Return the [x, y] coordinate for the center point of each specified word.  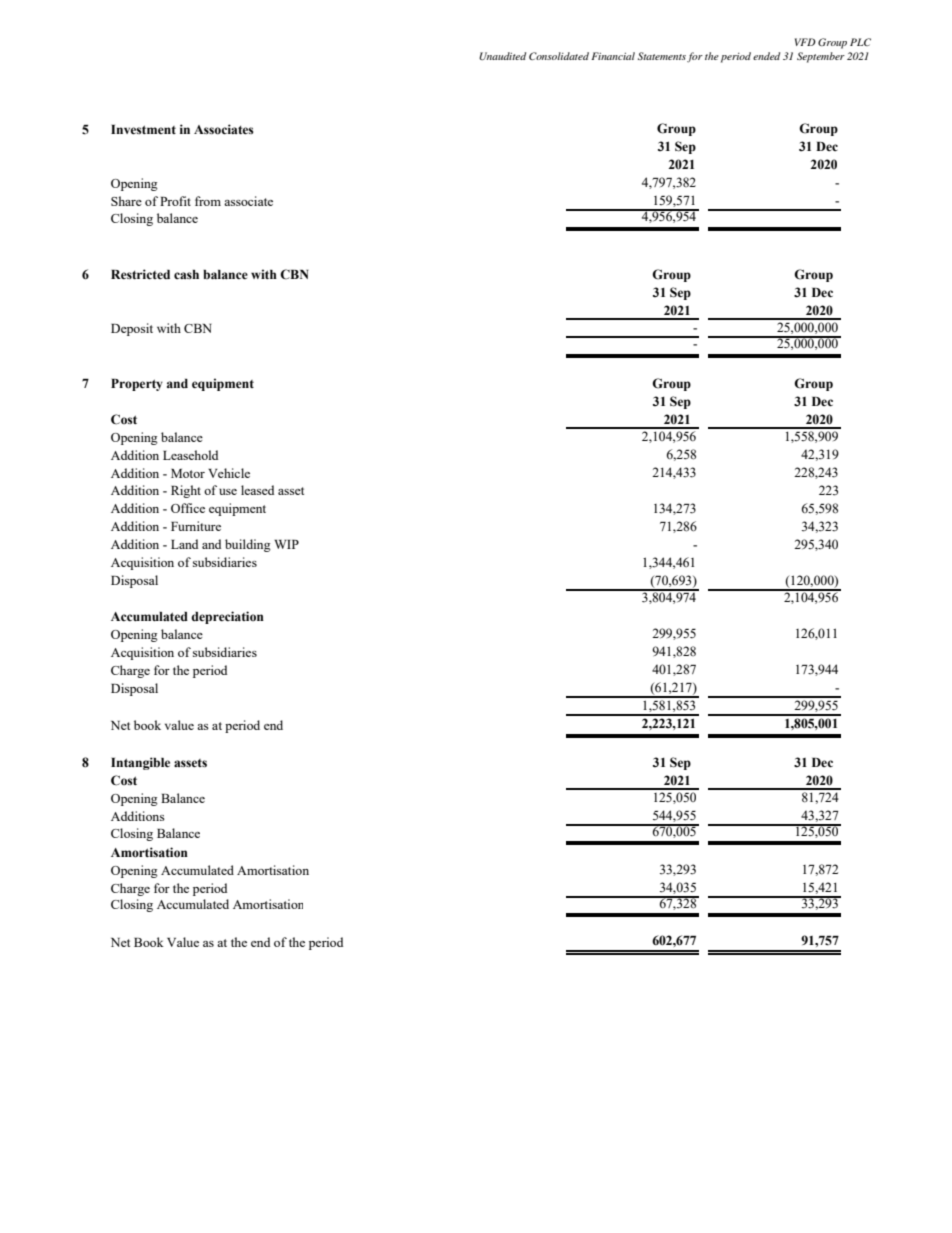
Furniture [196, 526]
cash [186, 274]
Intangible [140, 763]
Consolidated [559, 56]
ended [766, 56]
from [208, 201]
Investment [143, 130]
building [248, 545]
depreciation [227, 617]
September [821, 57]
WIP [286, 544]
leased [257, 490]
